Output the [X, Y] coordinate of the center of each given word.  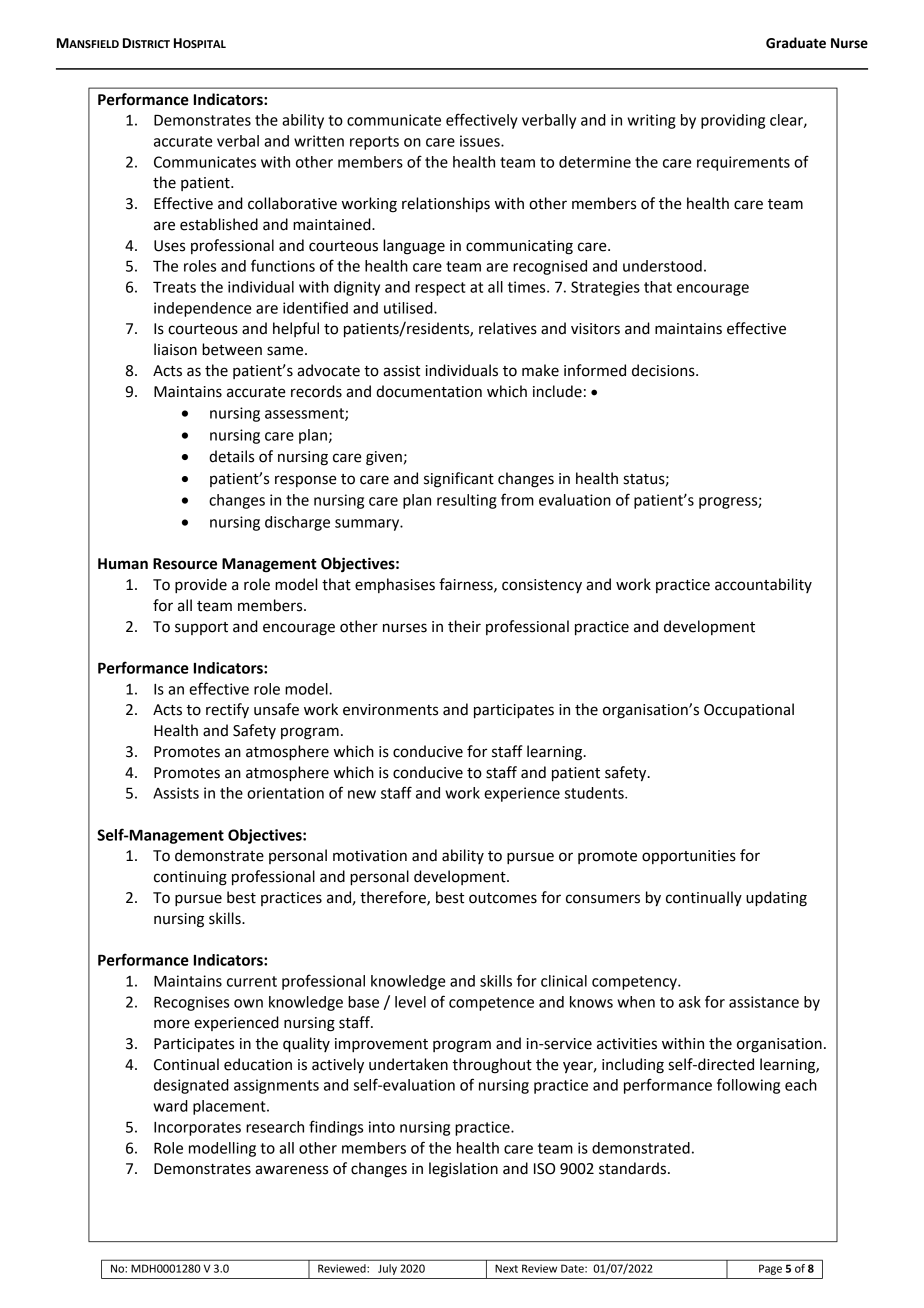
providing [733, 121]
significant [459, 480]
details [231, 456]
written [319, 141]
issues [481, 141]
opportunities [689, 857]
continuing [190, 878]
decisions [664, 370]
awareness [291, 1170]
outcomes [503, 898]
